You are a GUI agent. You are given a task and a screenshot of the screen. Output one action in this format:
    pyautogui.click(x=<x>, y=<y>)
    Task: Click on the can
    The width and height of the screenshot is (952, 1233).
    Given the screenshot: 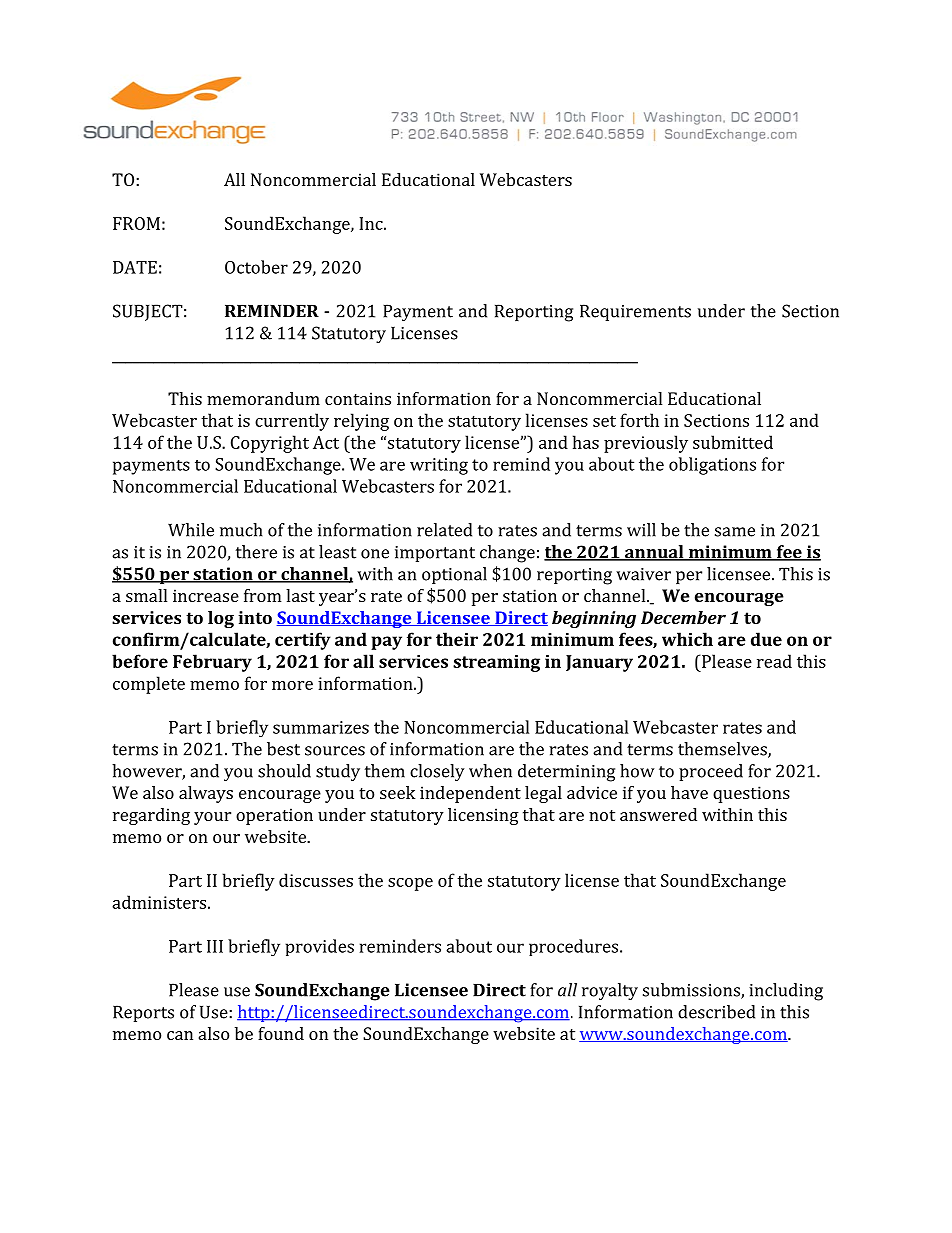 What is the action you would take?
    pyautogui.click(x=180, y=1035)
